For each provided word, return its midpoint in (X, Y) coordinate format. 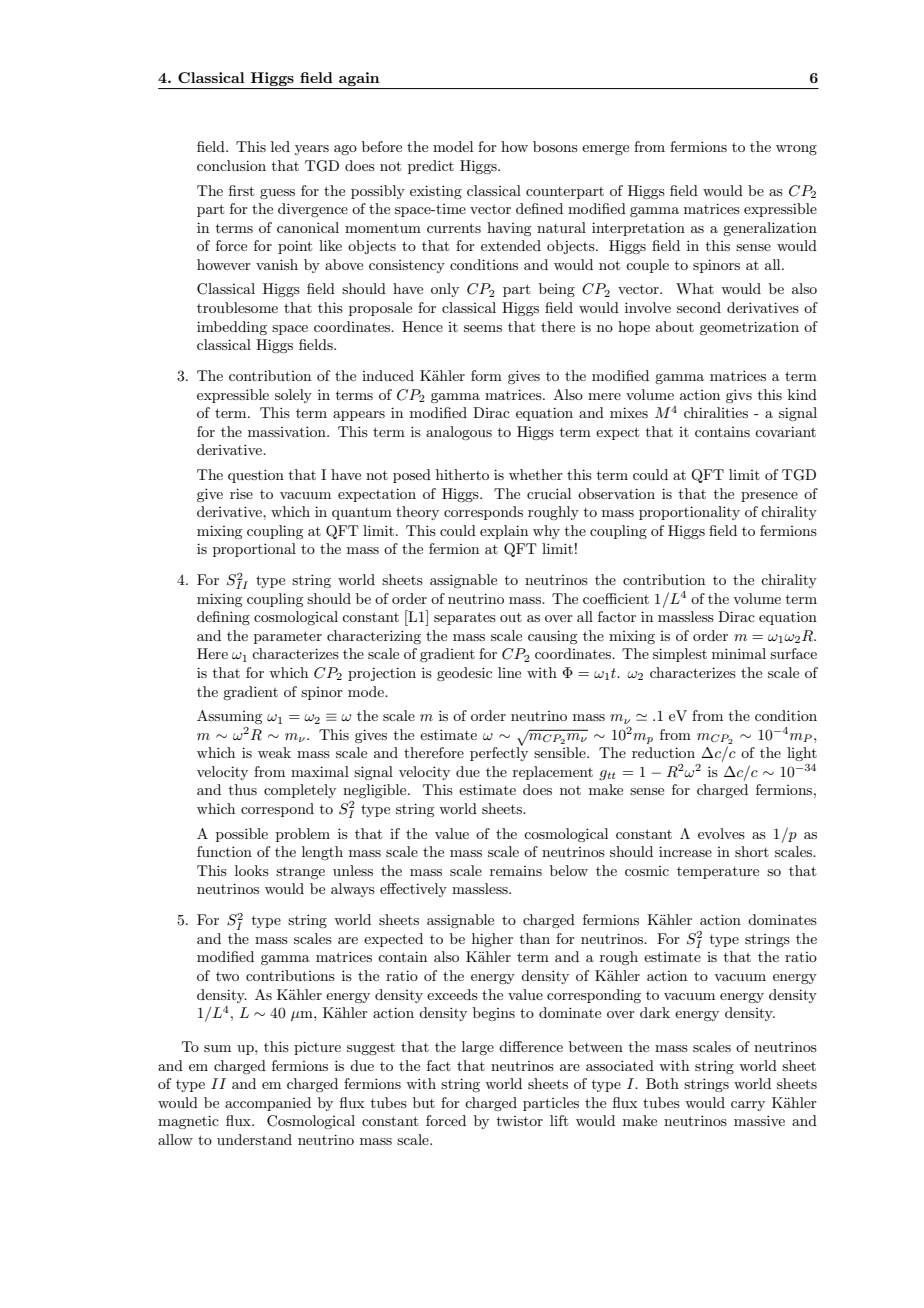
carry (748, 1106)
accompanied (268, 1104)
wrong (796, 150)
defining (223, 618)
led (280, 146)
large (478, 1048)
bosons (555, 146)
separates (465, 618)
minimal (739, 653)
